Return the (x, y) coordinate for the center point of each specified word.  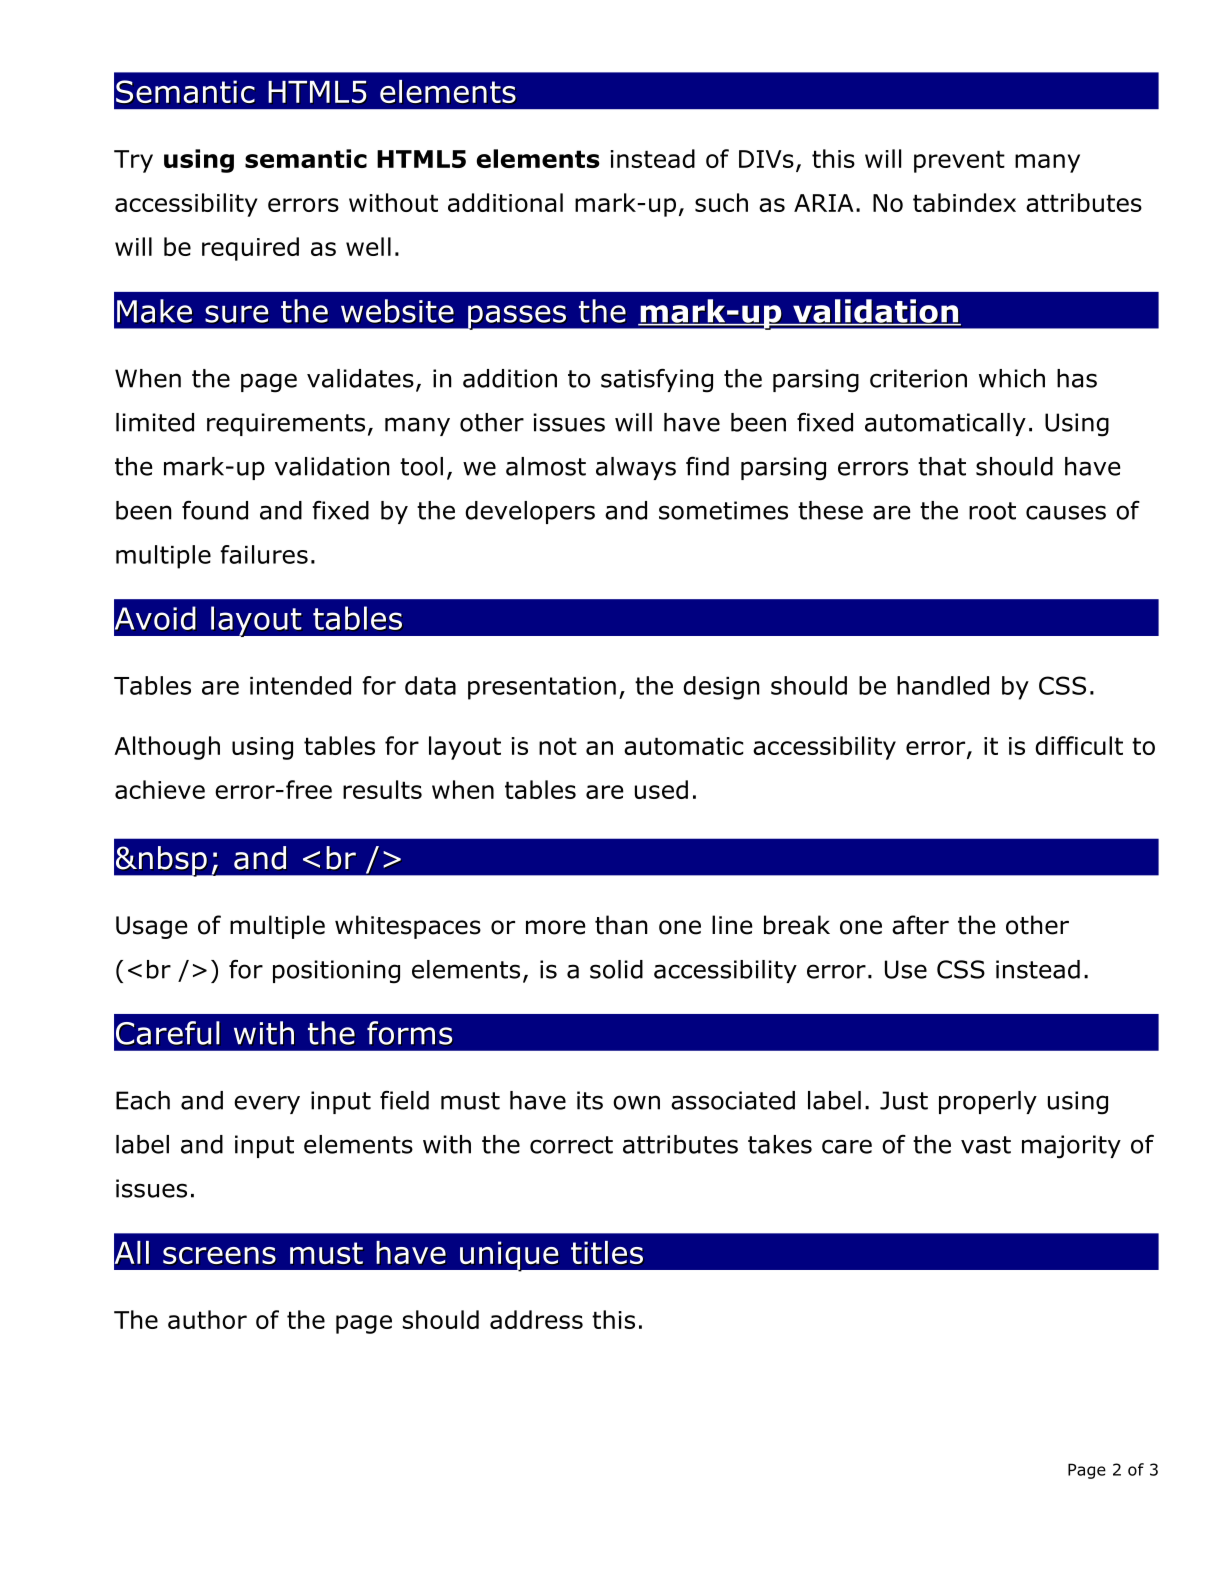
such (721, 202)
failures (264, 554)
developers (530, 512)
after (920, 925)
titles (607, 1252)
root (992, 511)
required (250, 249)
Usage (152, 927)
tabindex (964, 202)
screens (219, 1255)
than (621, 925)
